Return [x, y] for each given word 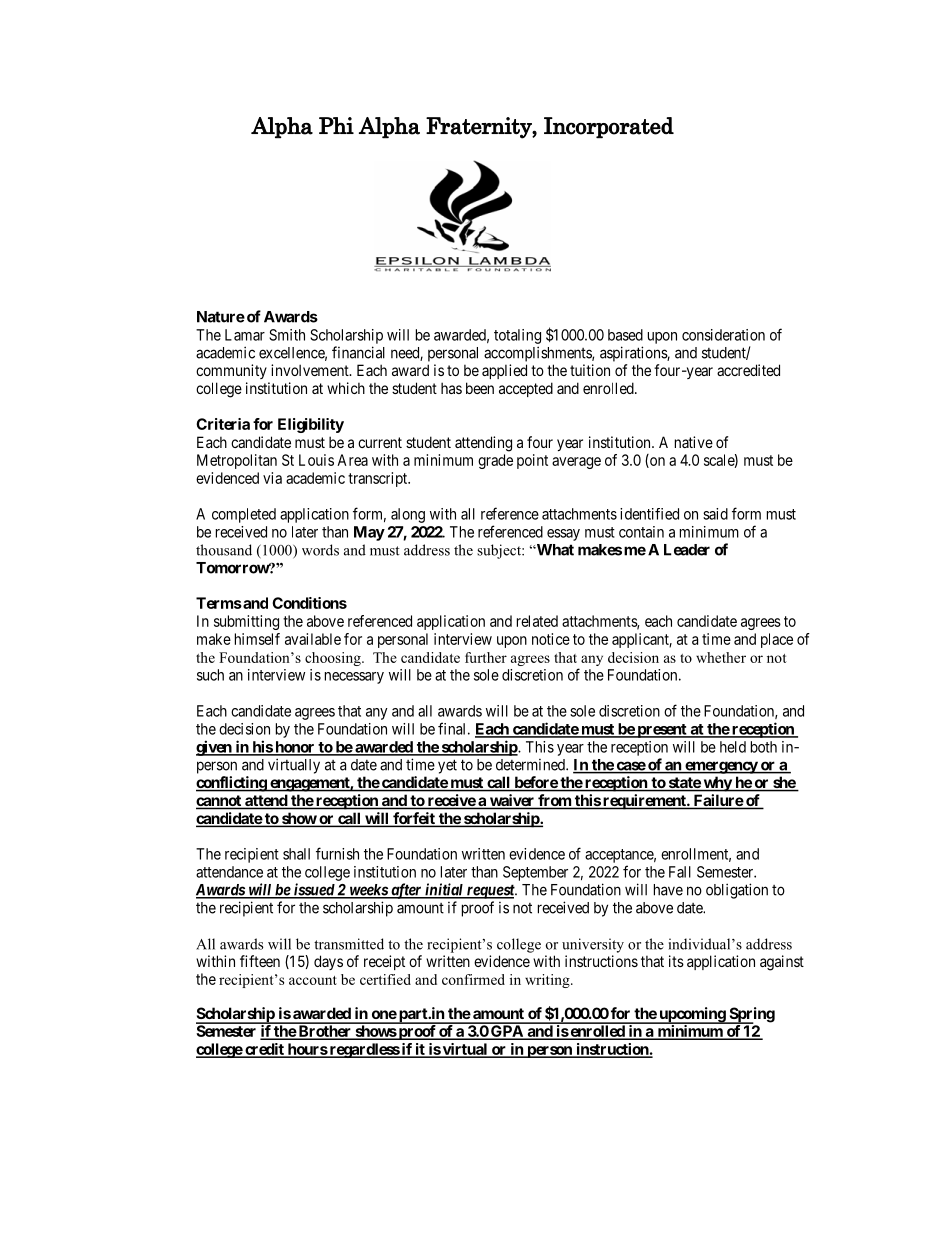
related [537, 621]
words [320, 550]
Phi [336, 125]
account [313, 980]
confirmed [473, 979]
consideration [723, 335]
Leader [687, 550]
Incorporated [609, 128]
